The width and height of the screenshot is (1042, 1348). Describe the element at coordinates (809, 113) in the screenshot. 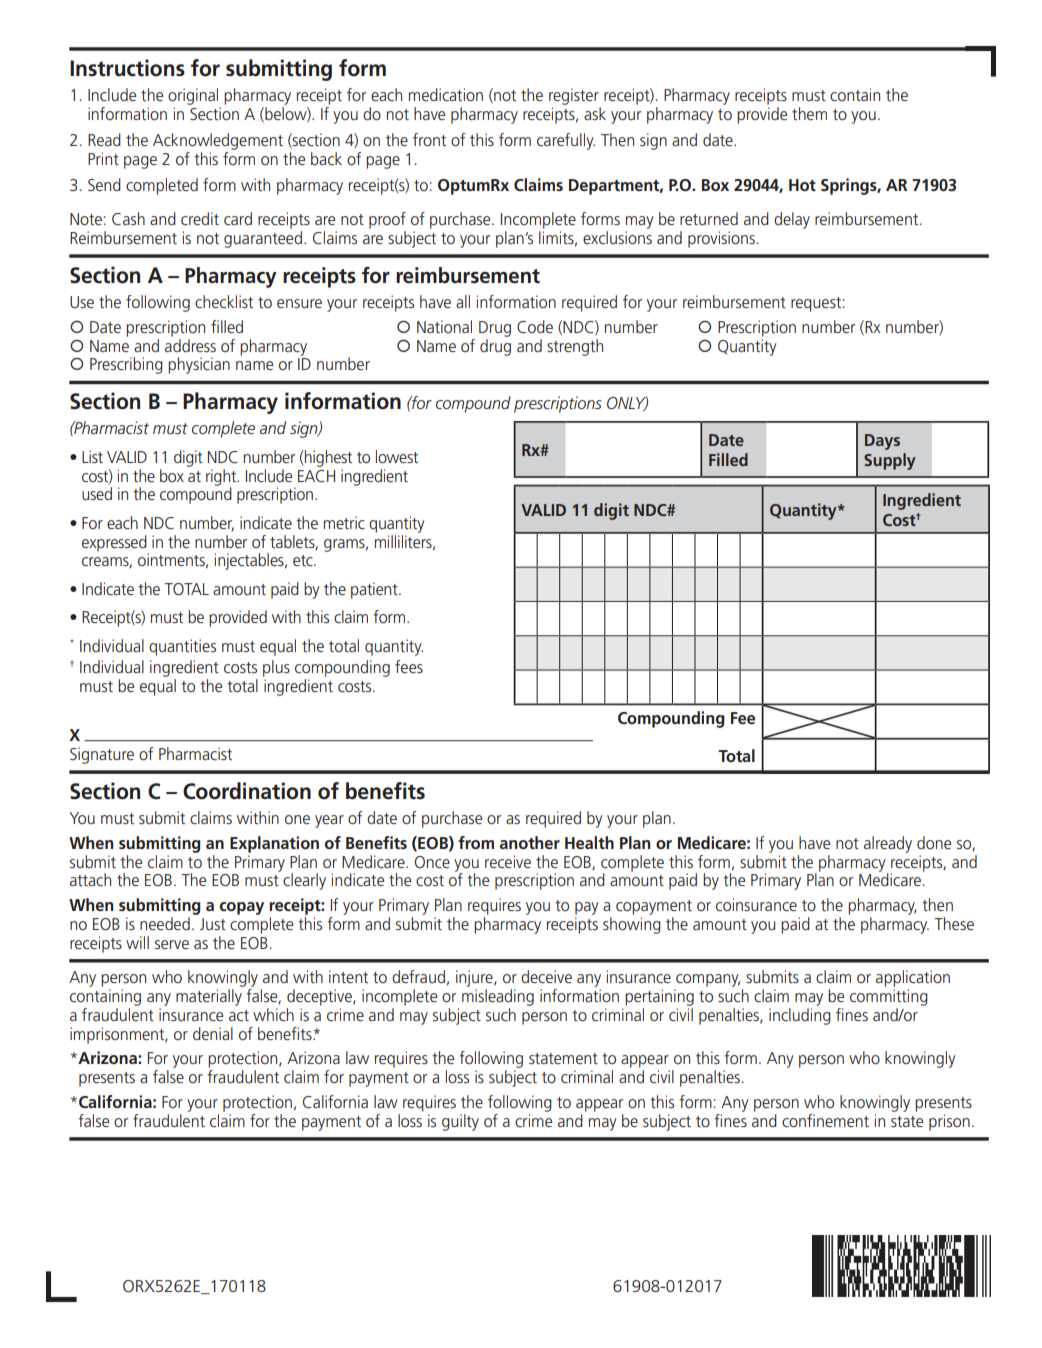

I see `them` at that location.
